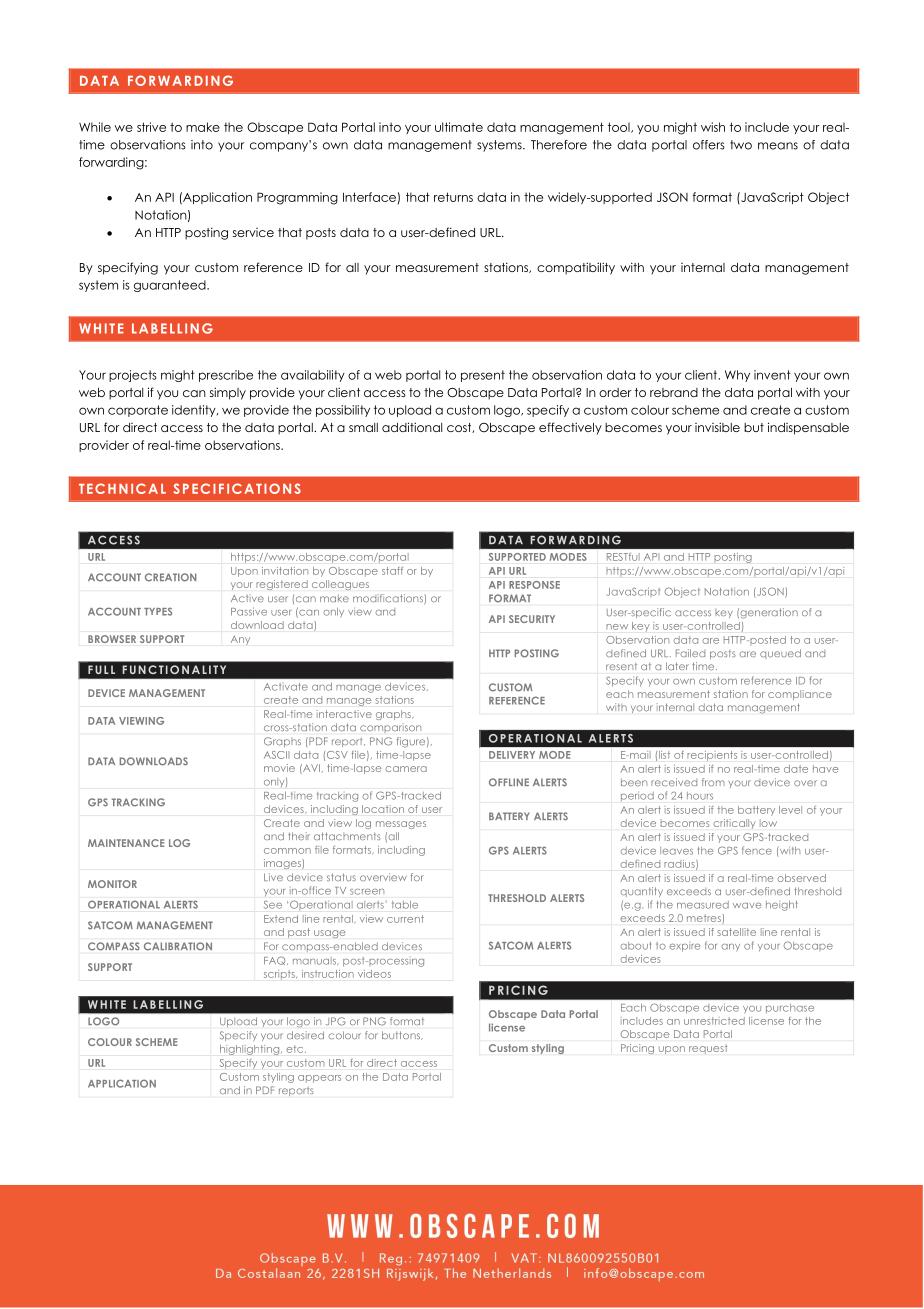 This screenshot has height=1309, width=924. Describe the element at coordinates (459, 127) in the screenshot. I see `ultimate` at that location.
